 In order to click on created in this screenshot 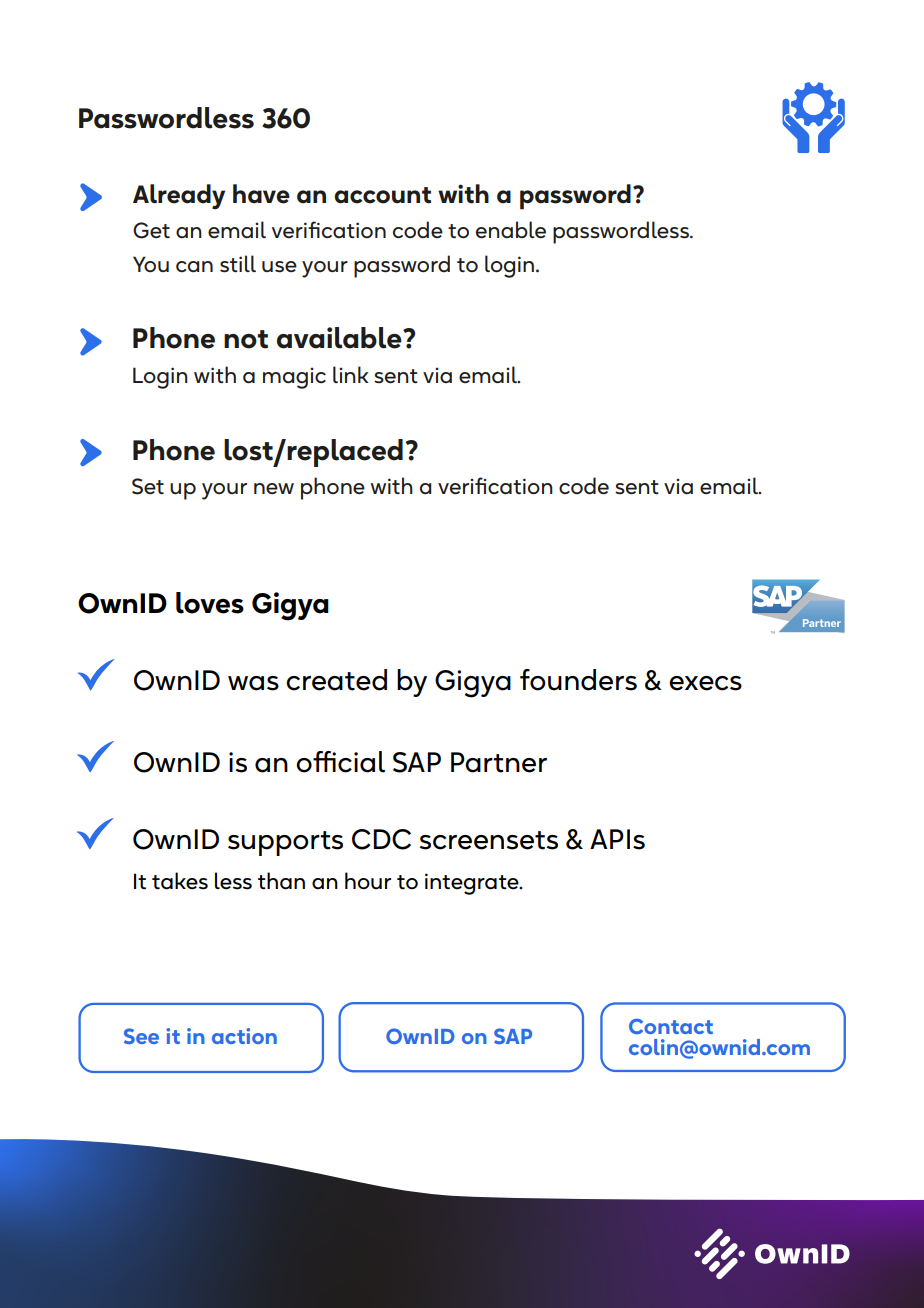, I will do `click(336, 680)`.
